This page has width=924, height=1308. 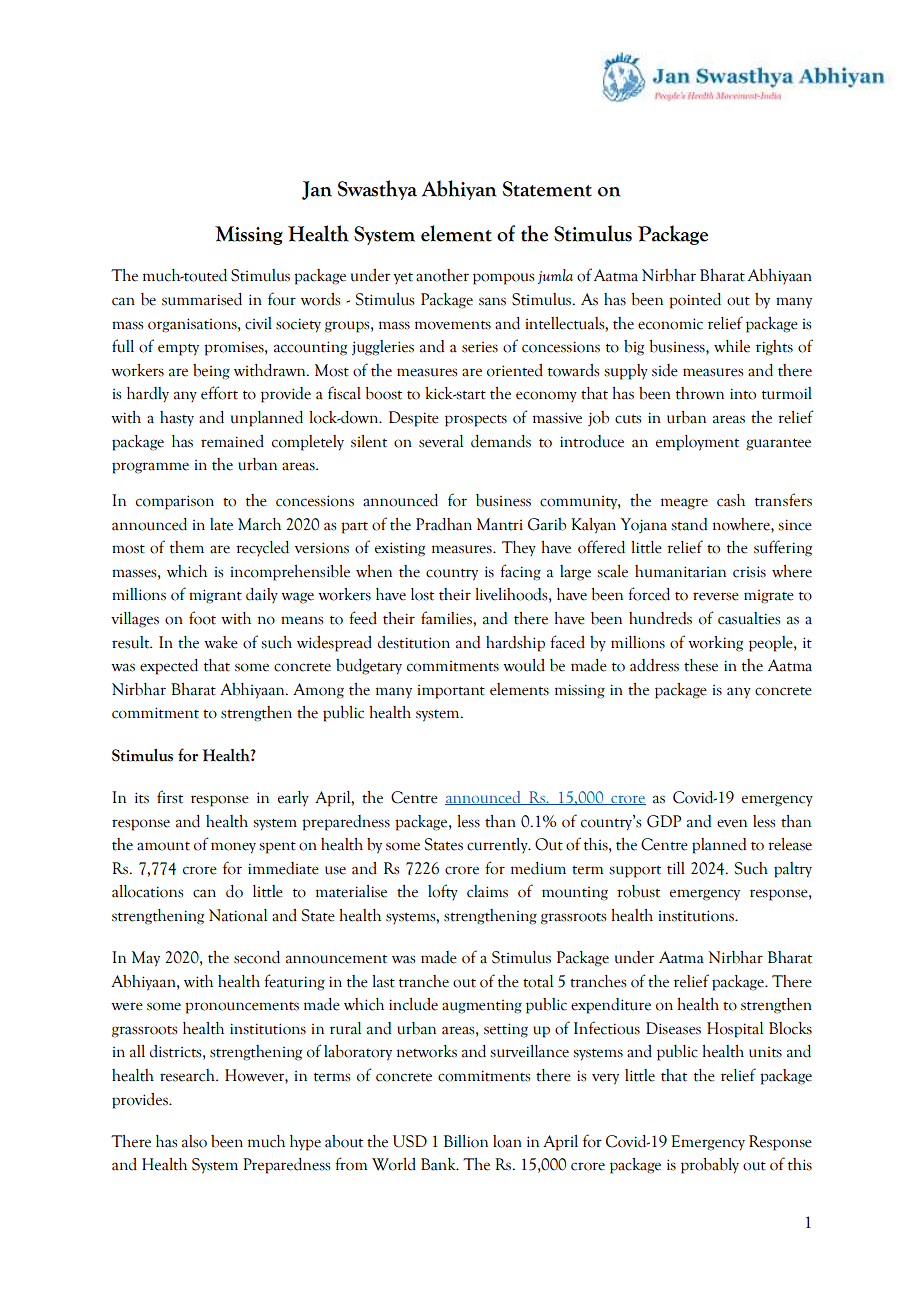 What do you see at coordinates (519, 548) in the page?
I see `They` at bounding box center [519, 548].
